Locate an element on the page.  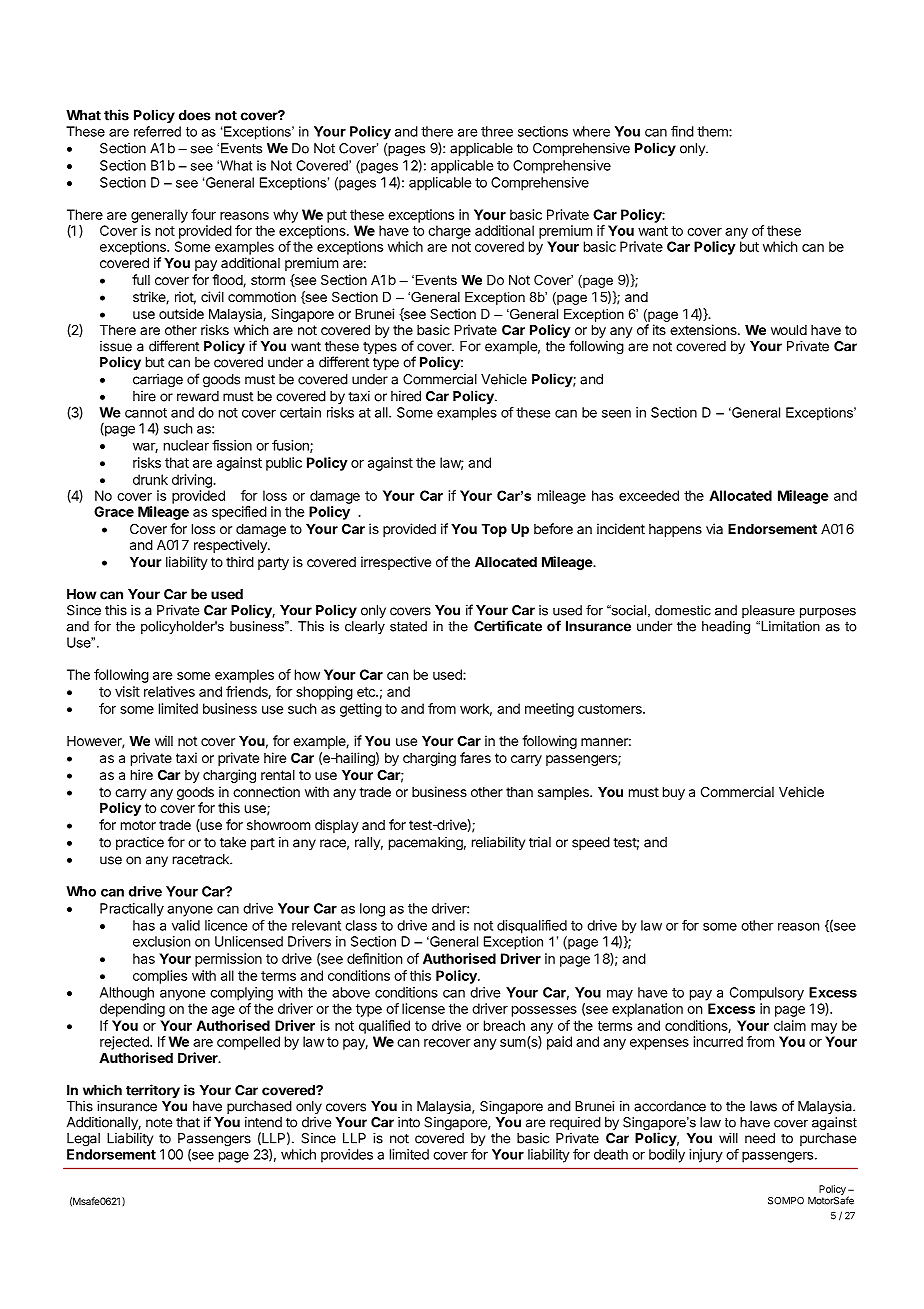
note is located at coordinates (159, 1122).
